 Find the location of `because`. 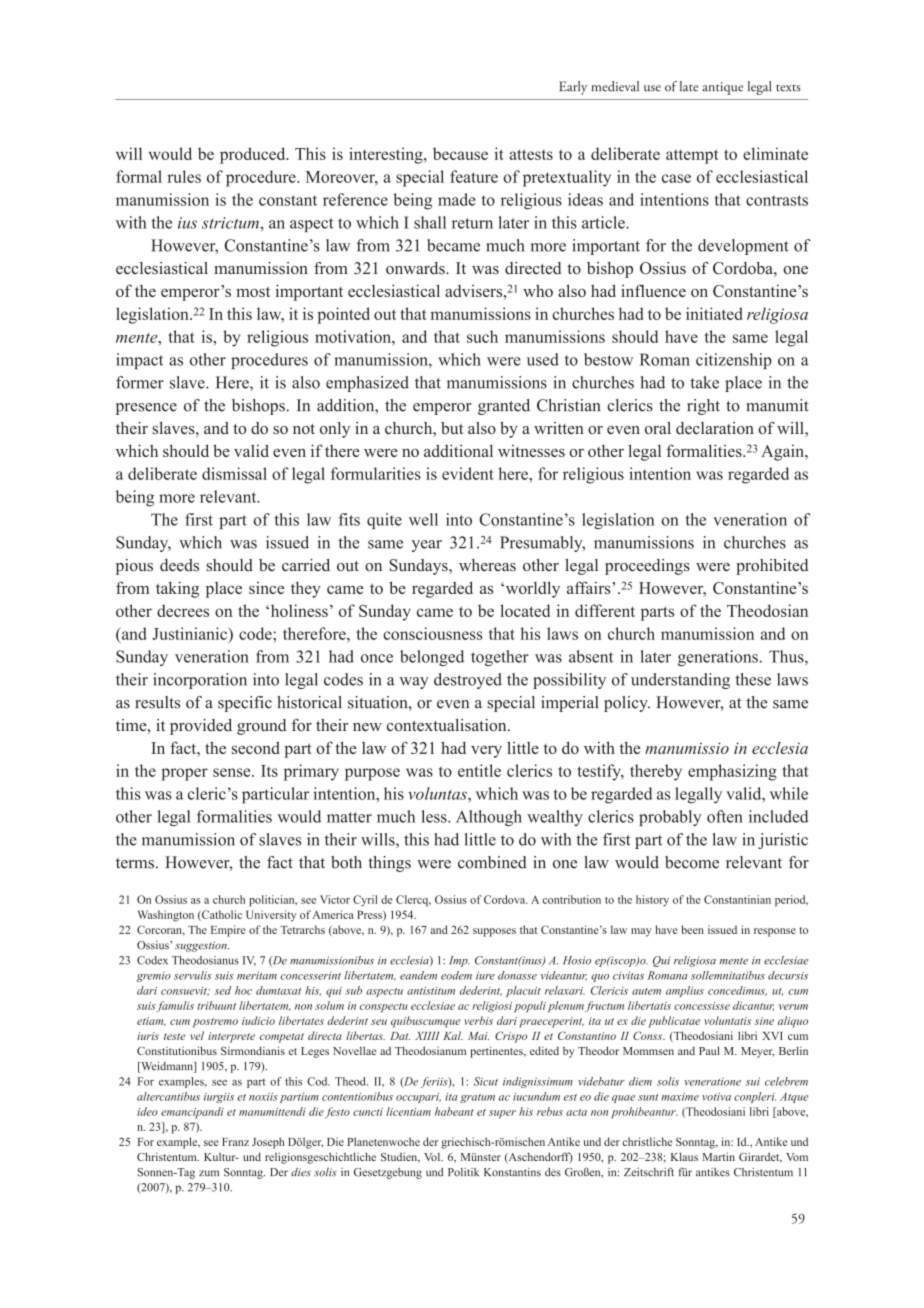

because is located at coordinates (460, 153).
